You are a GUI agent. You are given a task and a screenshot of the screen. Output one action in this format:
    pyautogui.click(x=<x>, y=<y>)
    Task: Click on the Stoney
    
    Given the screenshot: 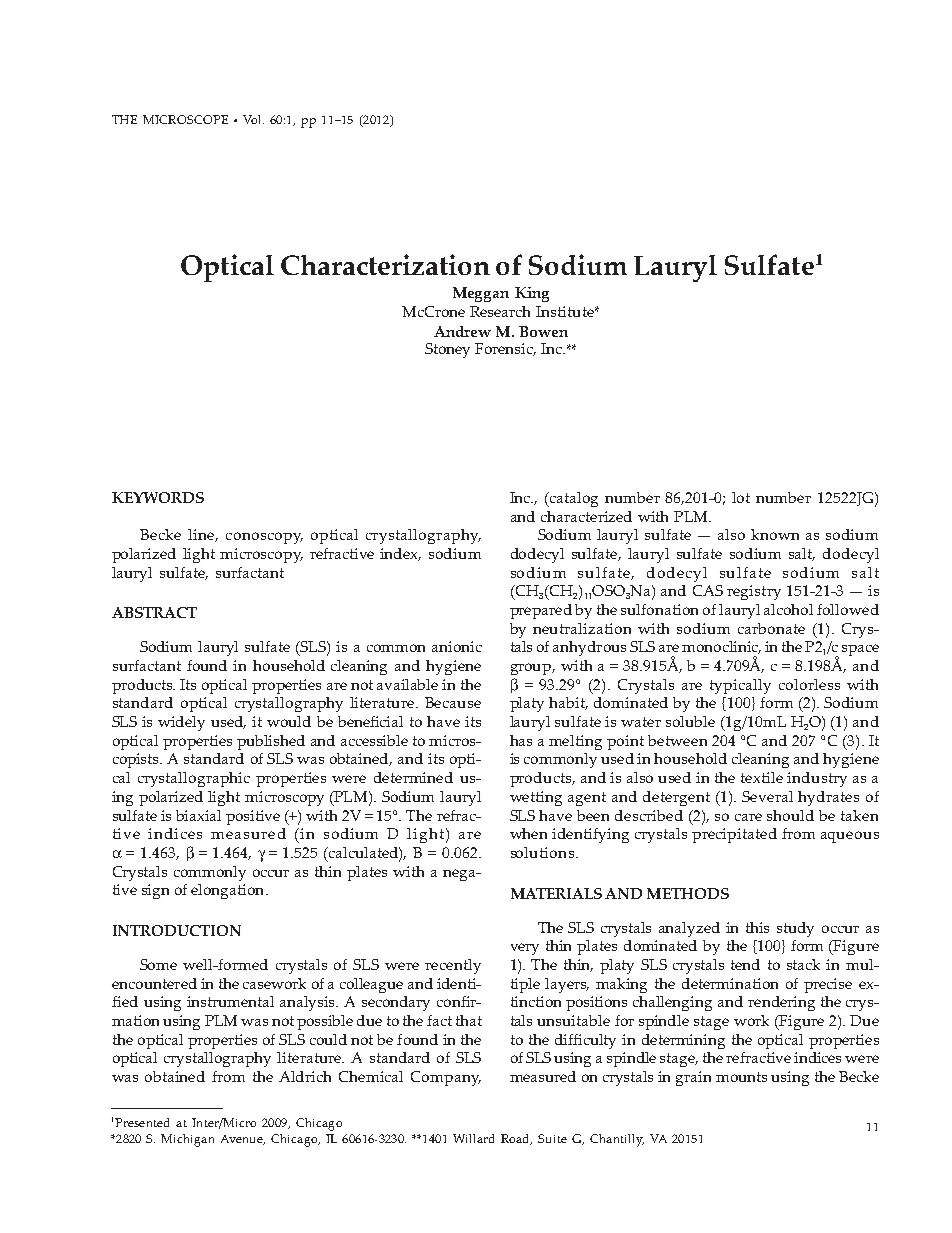 What is the action you would take?
    pyautogui.click(x=447, y=350)
